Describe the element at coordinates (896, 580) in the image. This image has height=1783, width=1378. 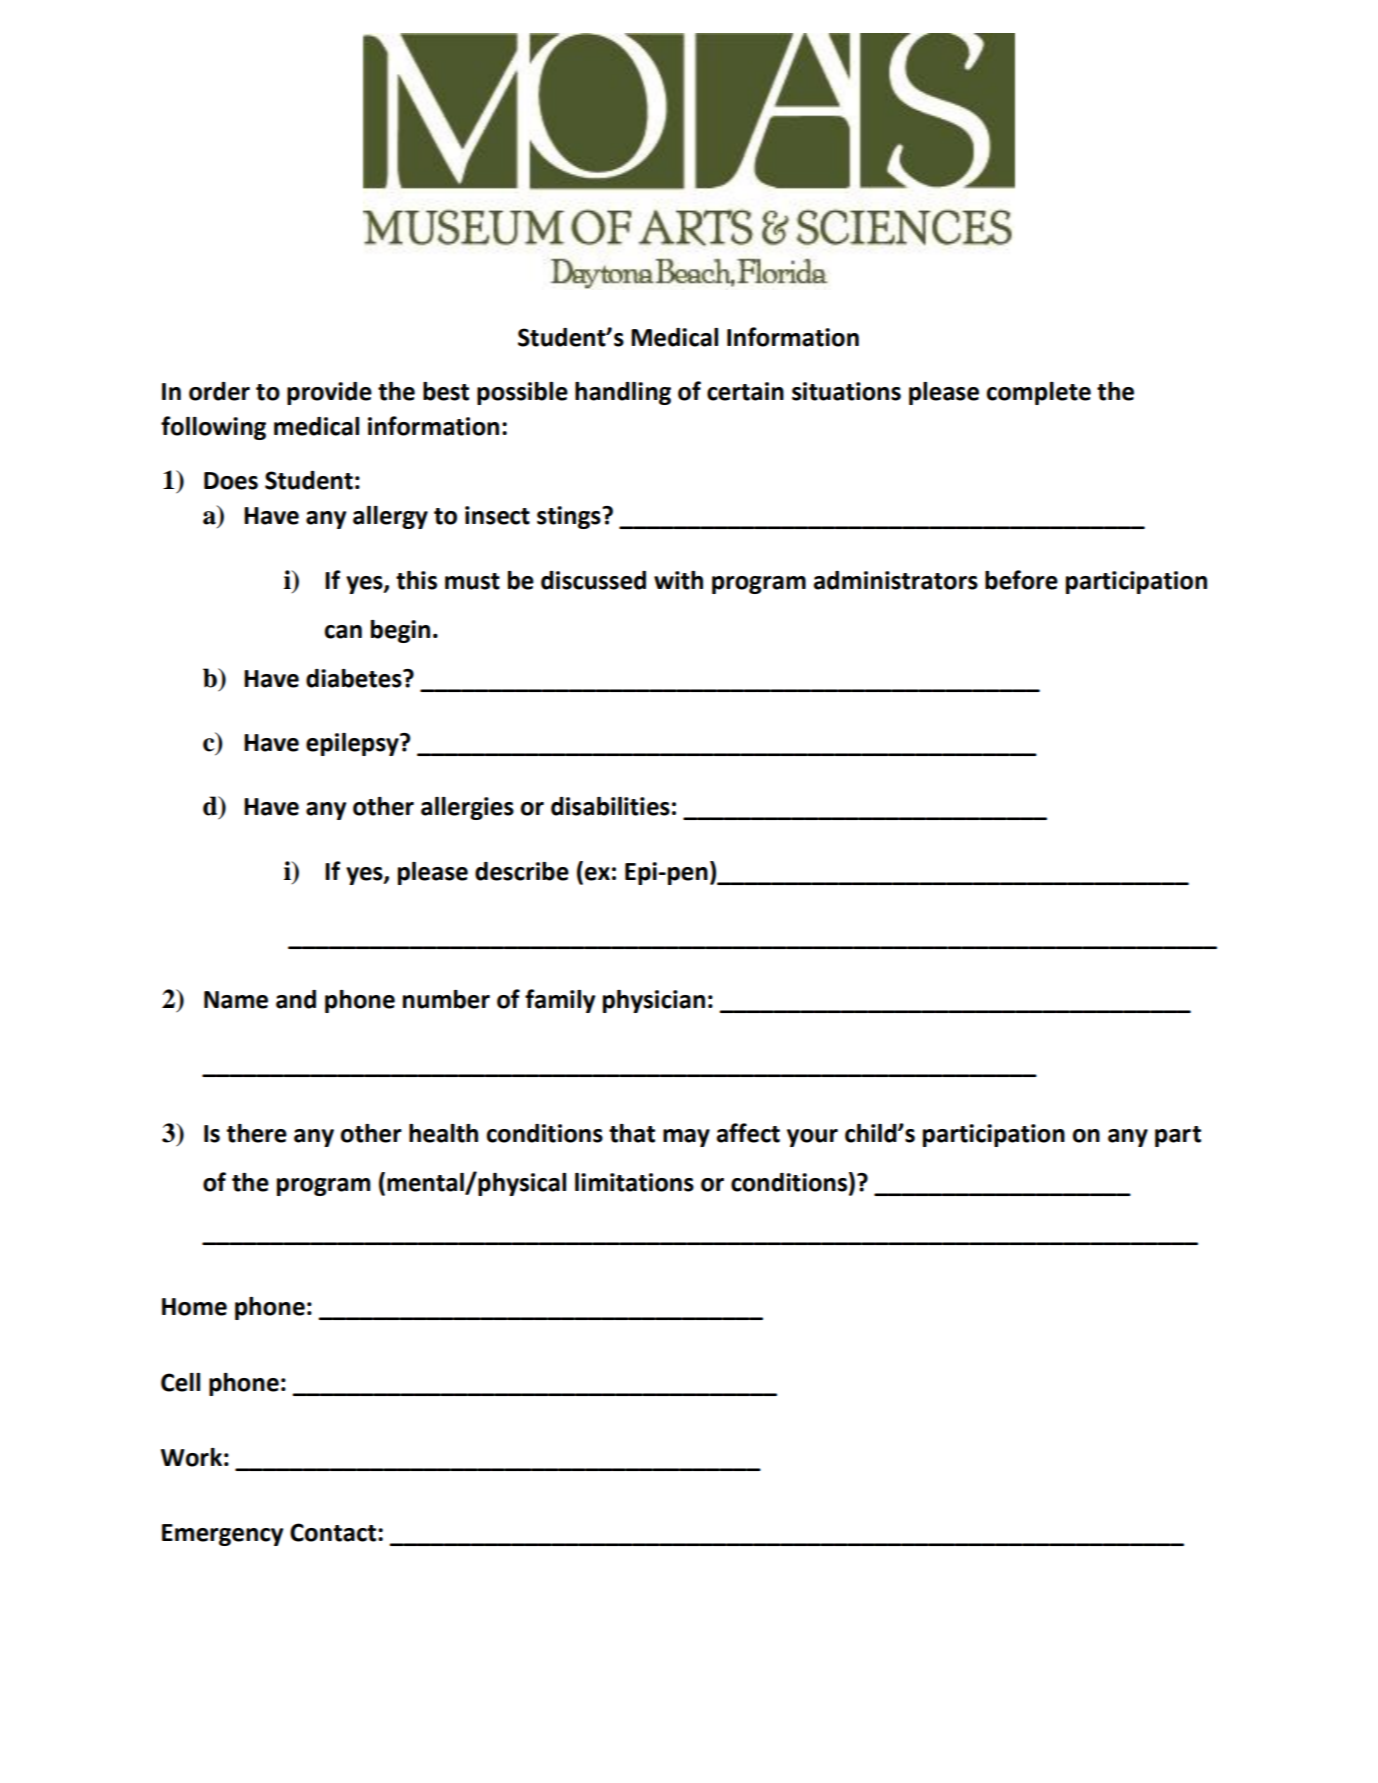
I see `administrators` at that location.
